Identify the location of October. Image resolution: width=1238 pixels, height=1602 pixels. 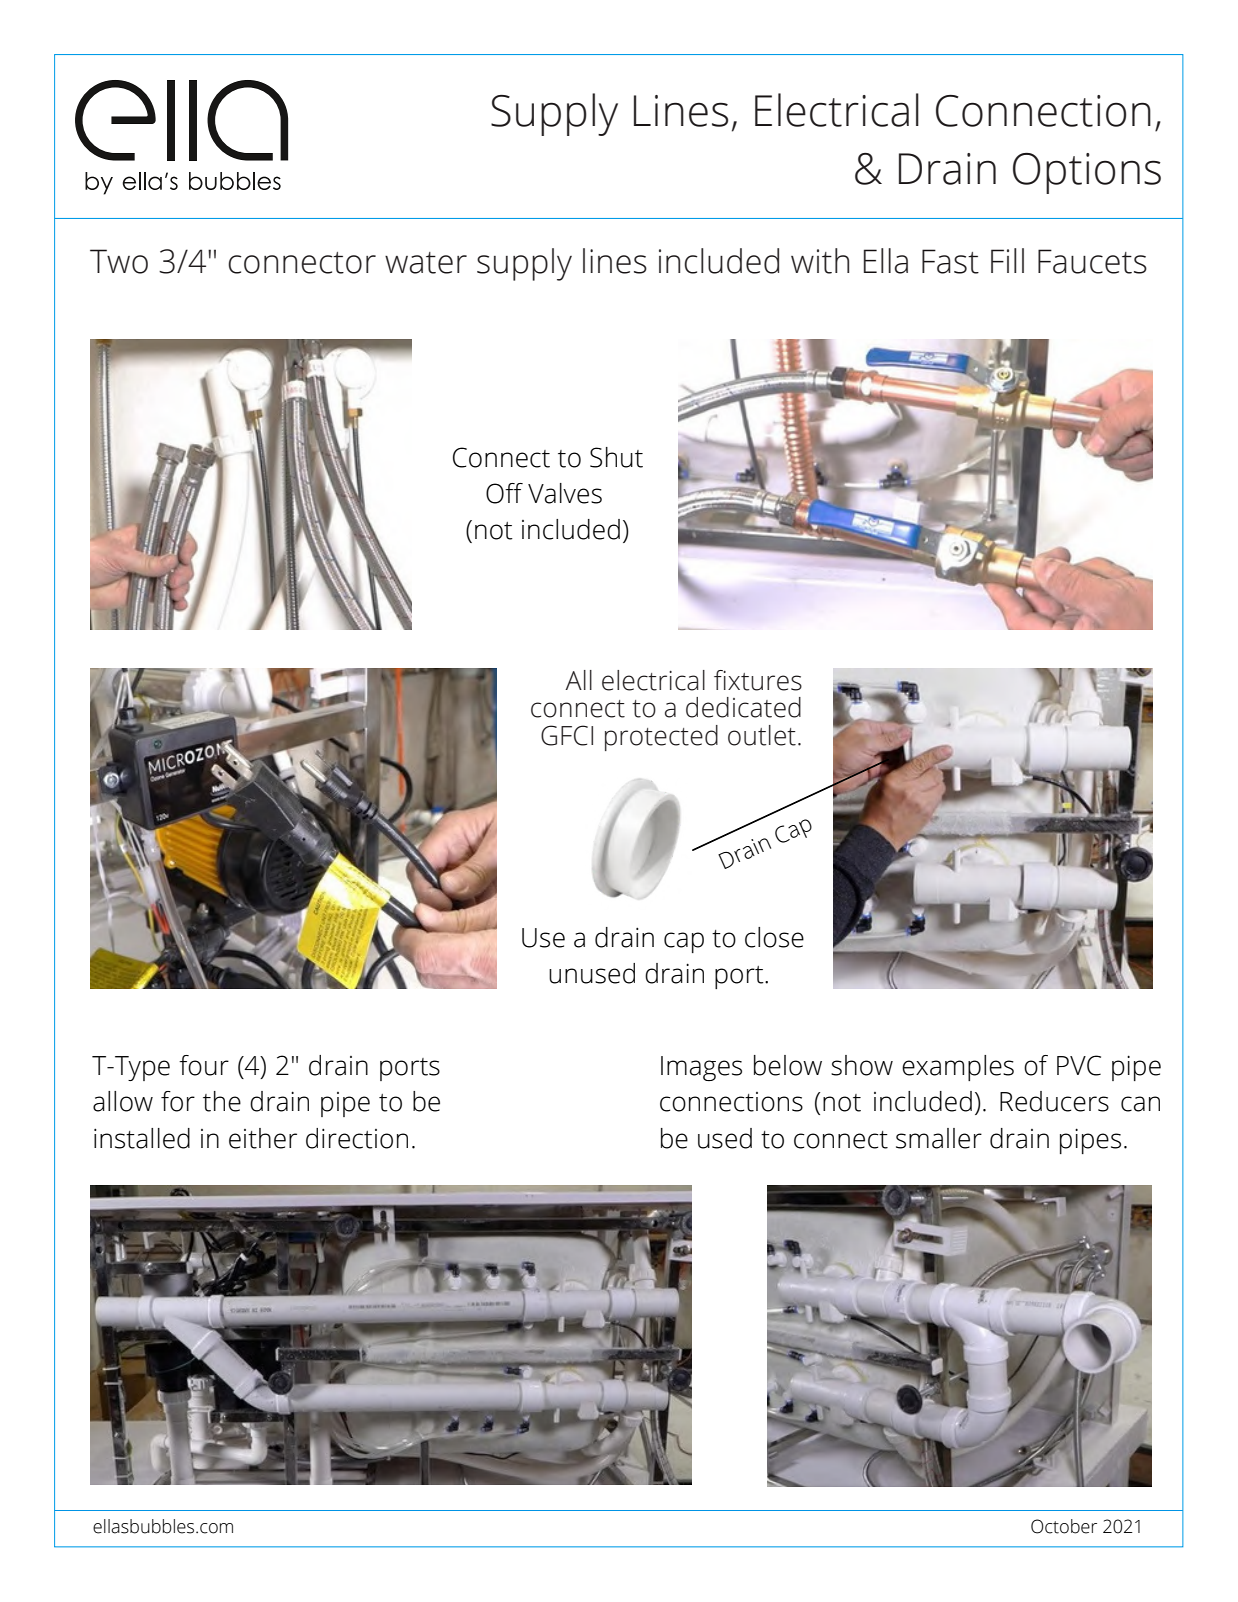
(1064, 1526).
